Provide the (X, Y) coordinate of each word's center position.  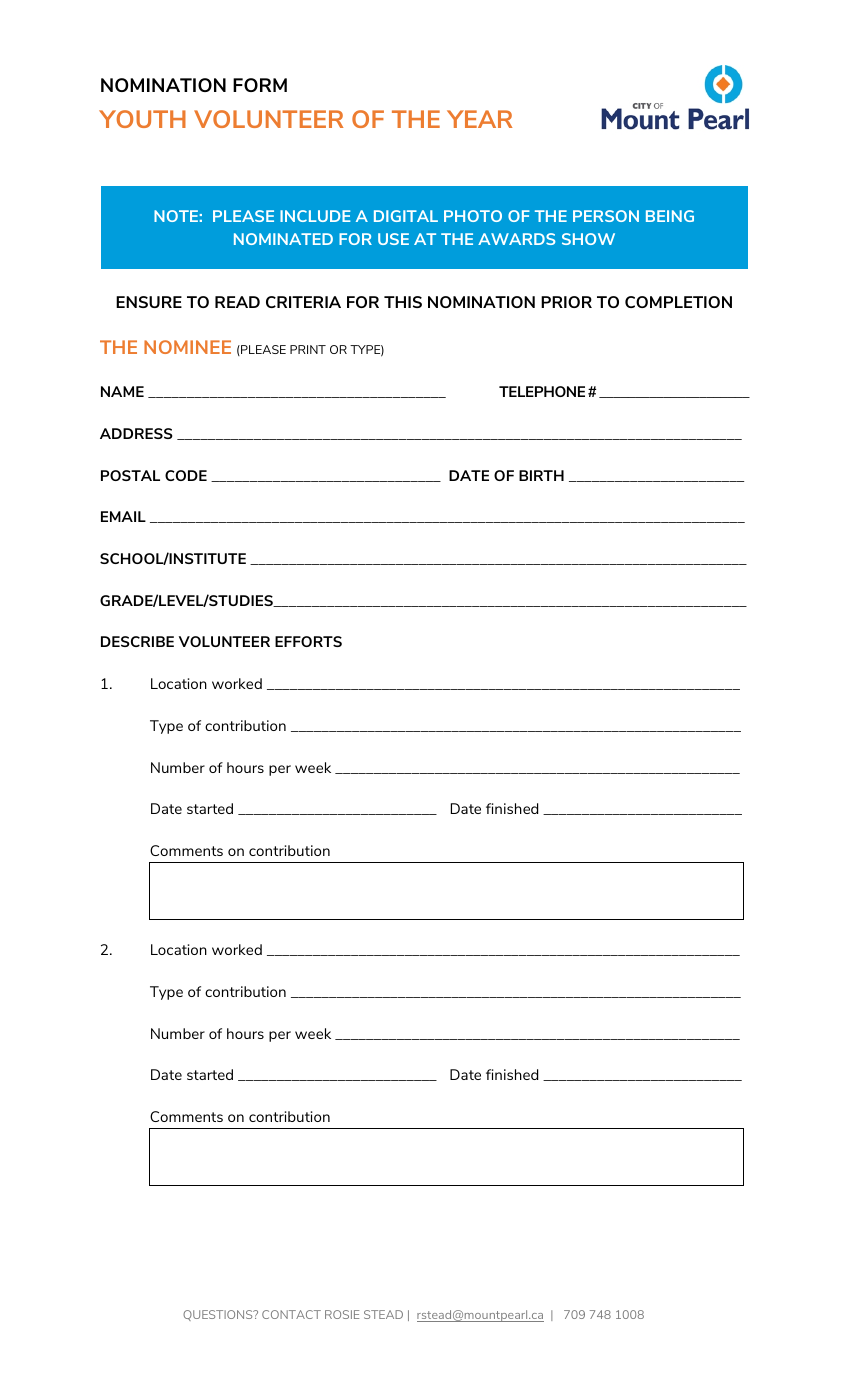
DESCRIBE (137, 641)
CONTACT (291, 1314)
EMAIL (123, 516)
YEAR (479, 119)
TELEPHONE (542, 391)
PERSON (606, 216)
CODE (186, 475)
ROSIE (342, 1314)
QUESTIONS (219, 1315)
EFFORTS (308, 641)
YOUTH (142, 119)
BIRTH (541, 475)
